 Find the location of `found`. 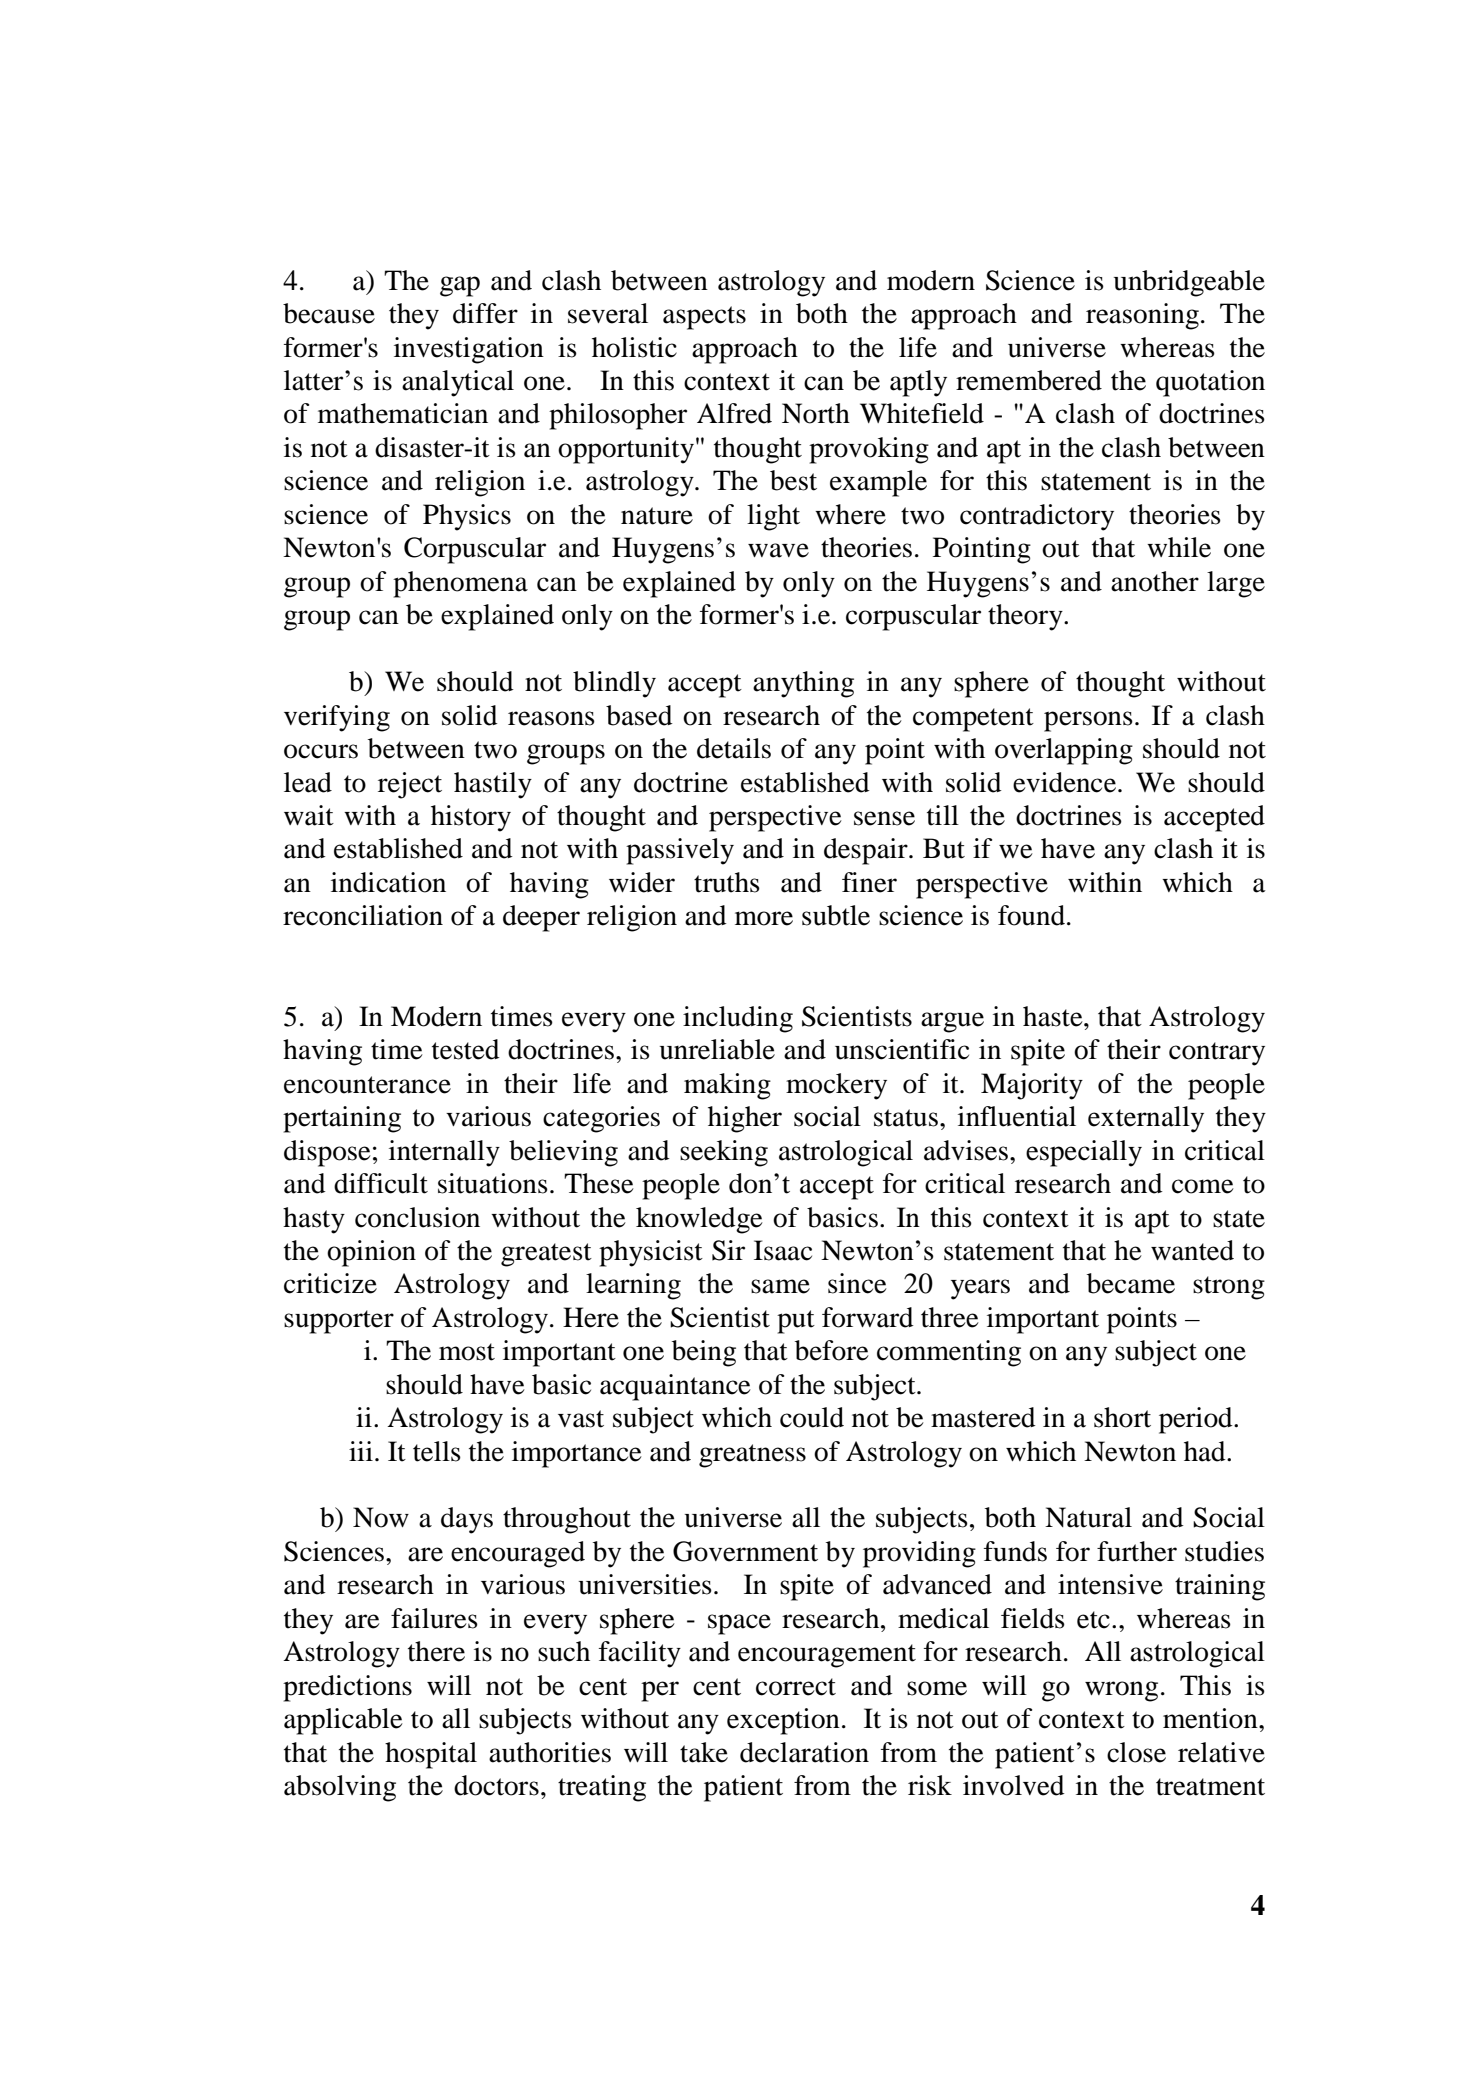

found is located at coordinates (1033, 915).
